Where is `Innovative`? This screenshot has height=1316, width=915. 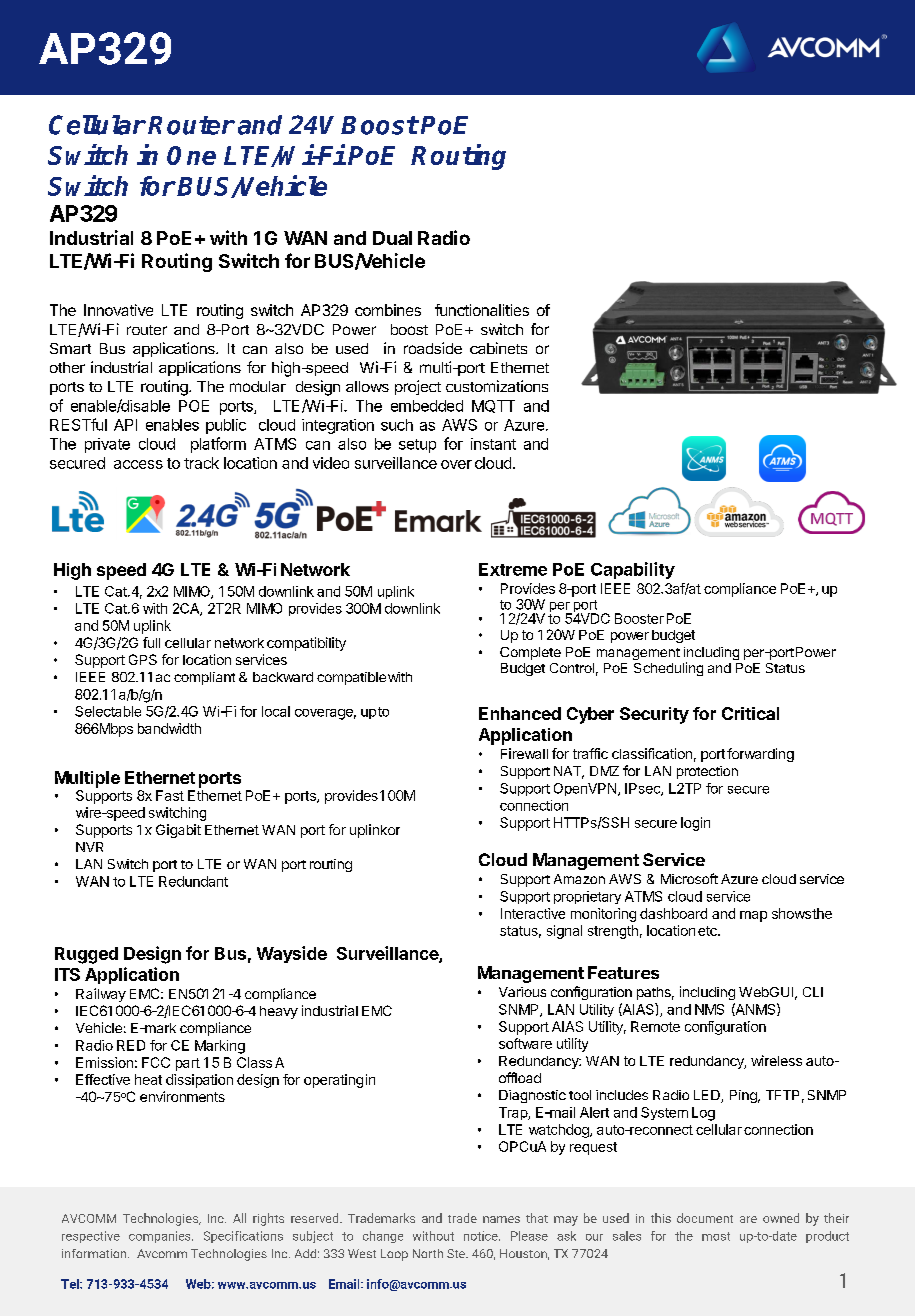 Innovative is located at coordinates (118, 310).
